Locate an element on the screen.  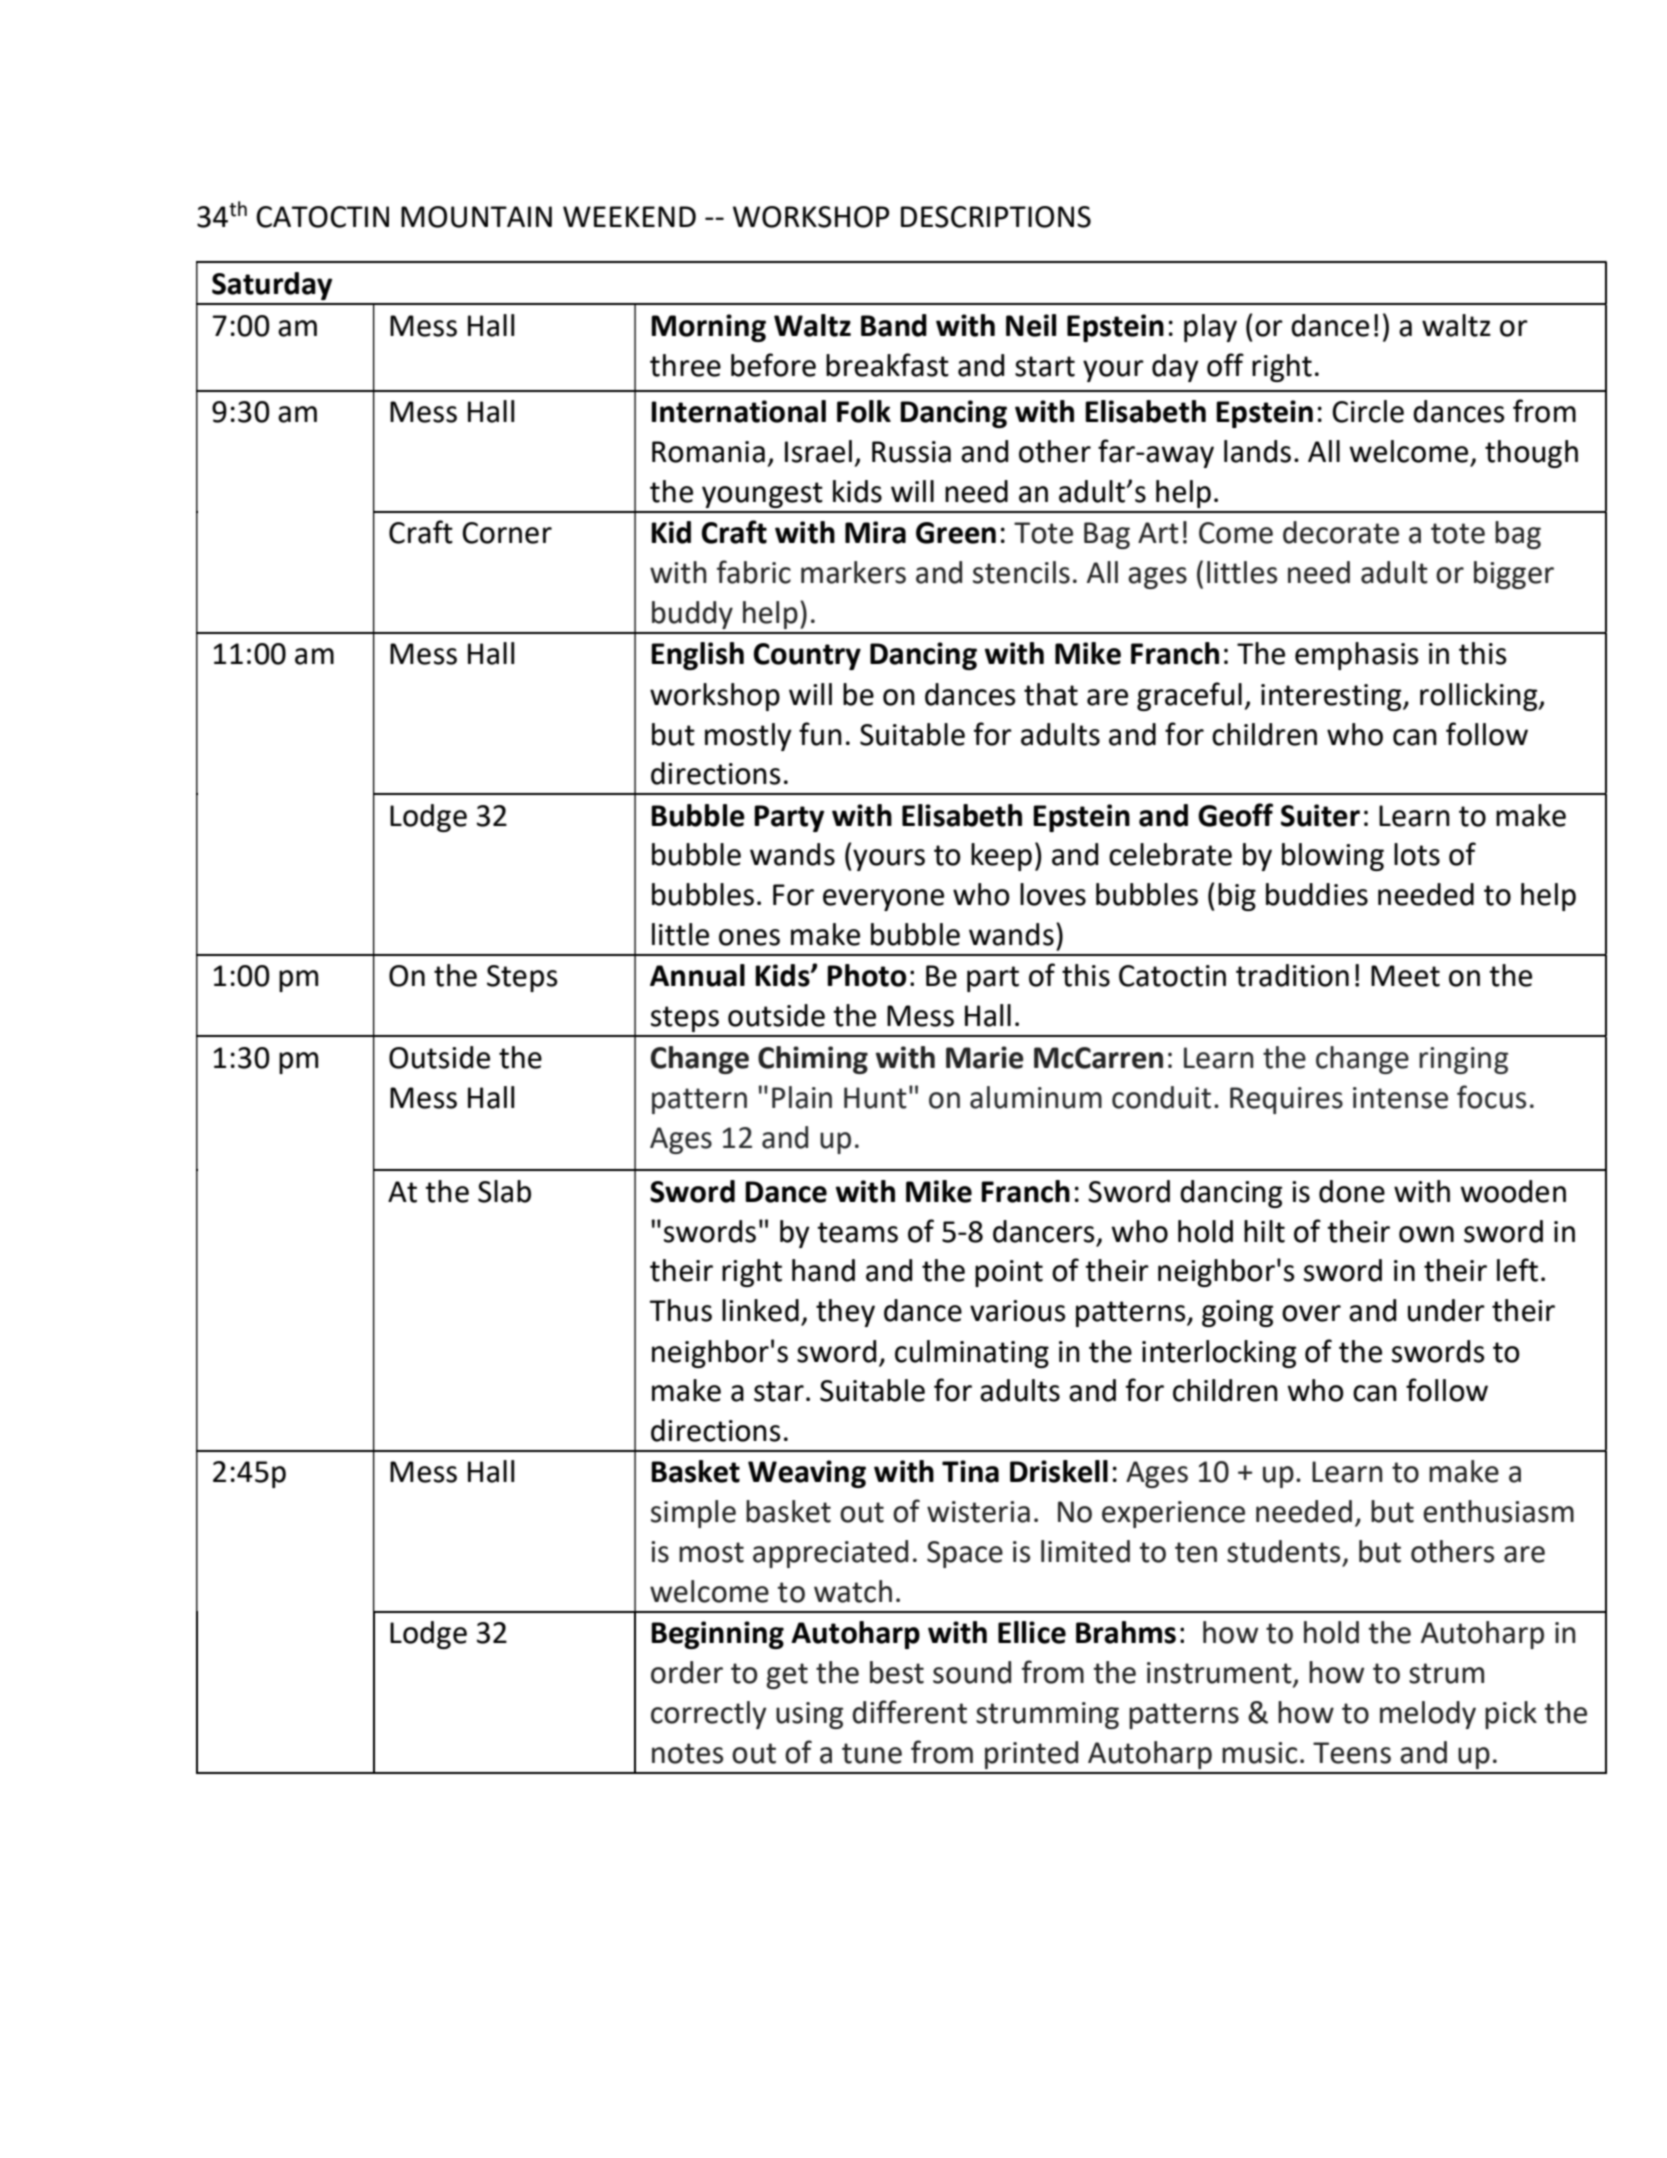
MOUNTAIN is located at coordinates (476, 217).
